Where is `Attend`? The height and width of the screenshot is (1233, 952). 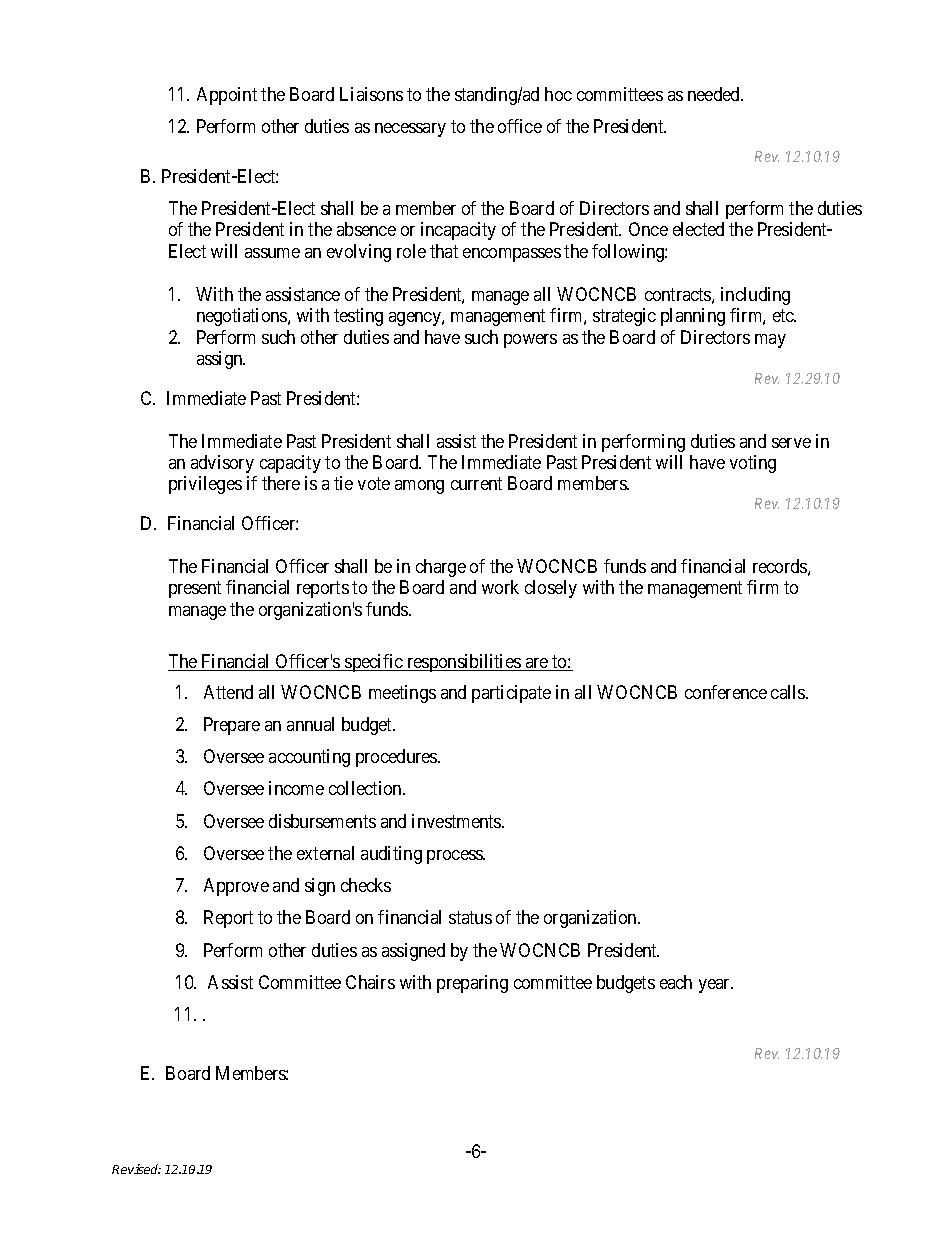 Attend is located at coordinates (228, 692).
